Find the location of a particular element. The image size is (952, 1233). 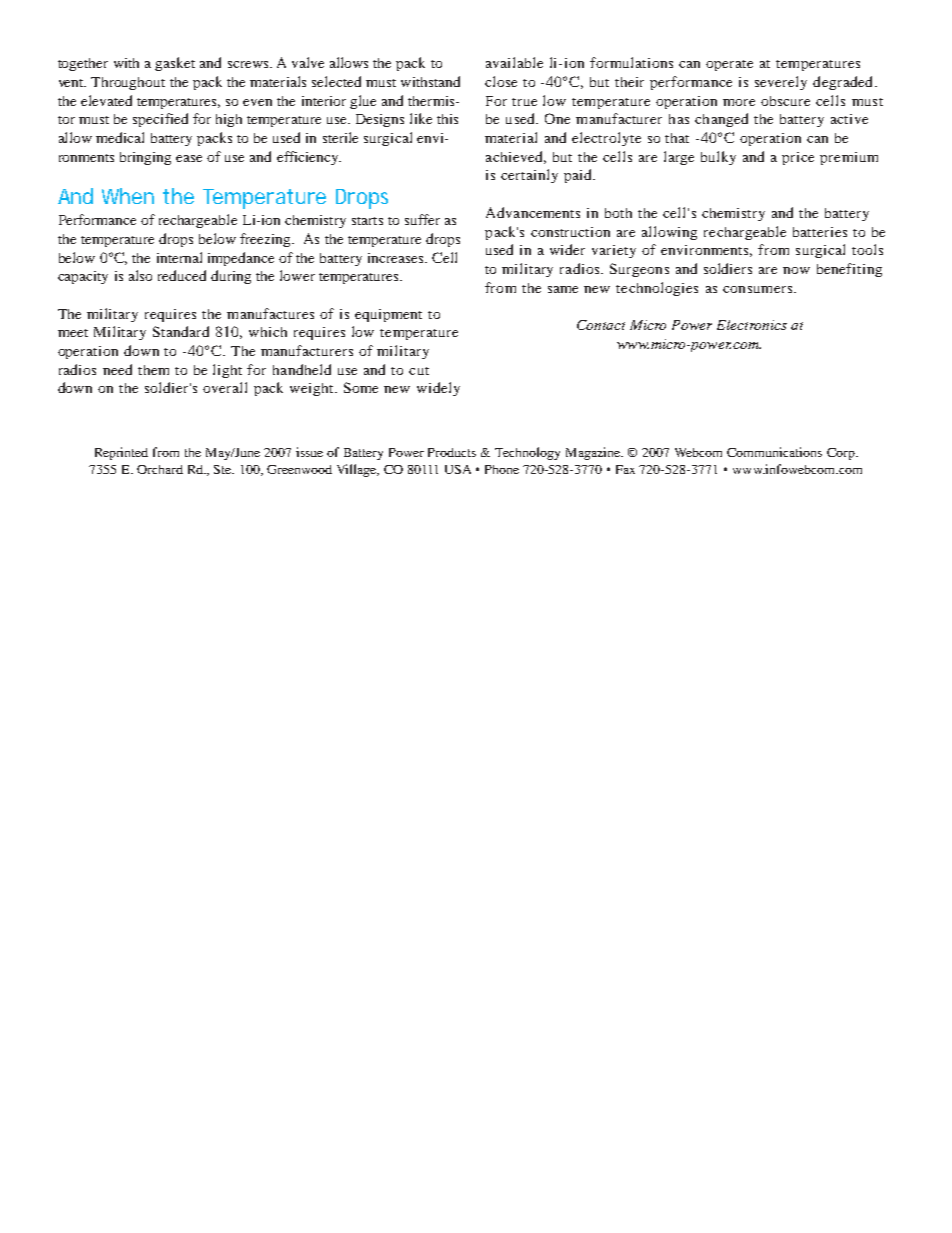

Products is located at coordinates (452, 452).
